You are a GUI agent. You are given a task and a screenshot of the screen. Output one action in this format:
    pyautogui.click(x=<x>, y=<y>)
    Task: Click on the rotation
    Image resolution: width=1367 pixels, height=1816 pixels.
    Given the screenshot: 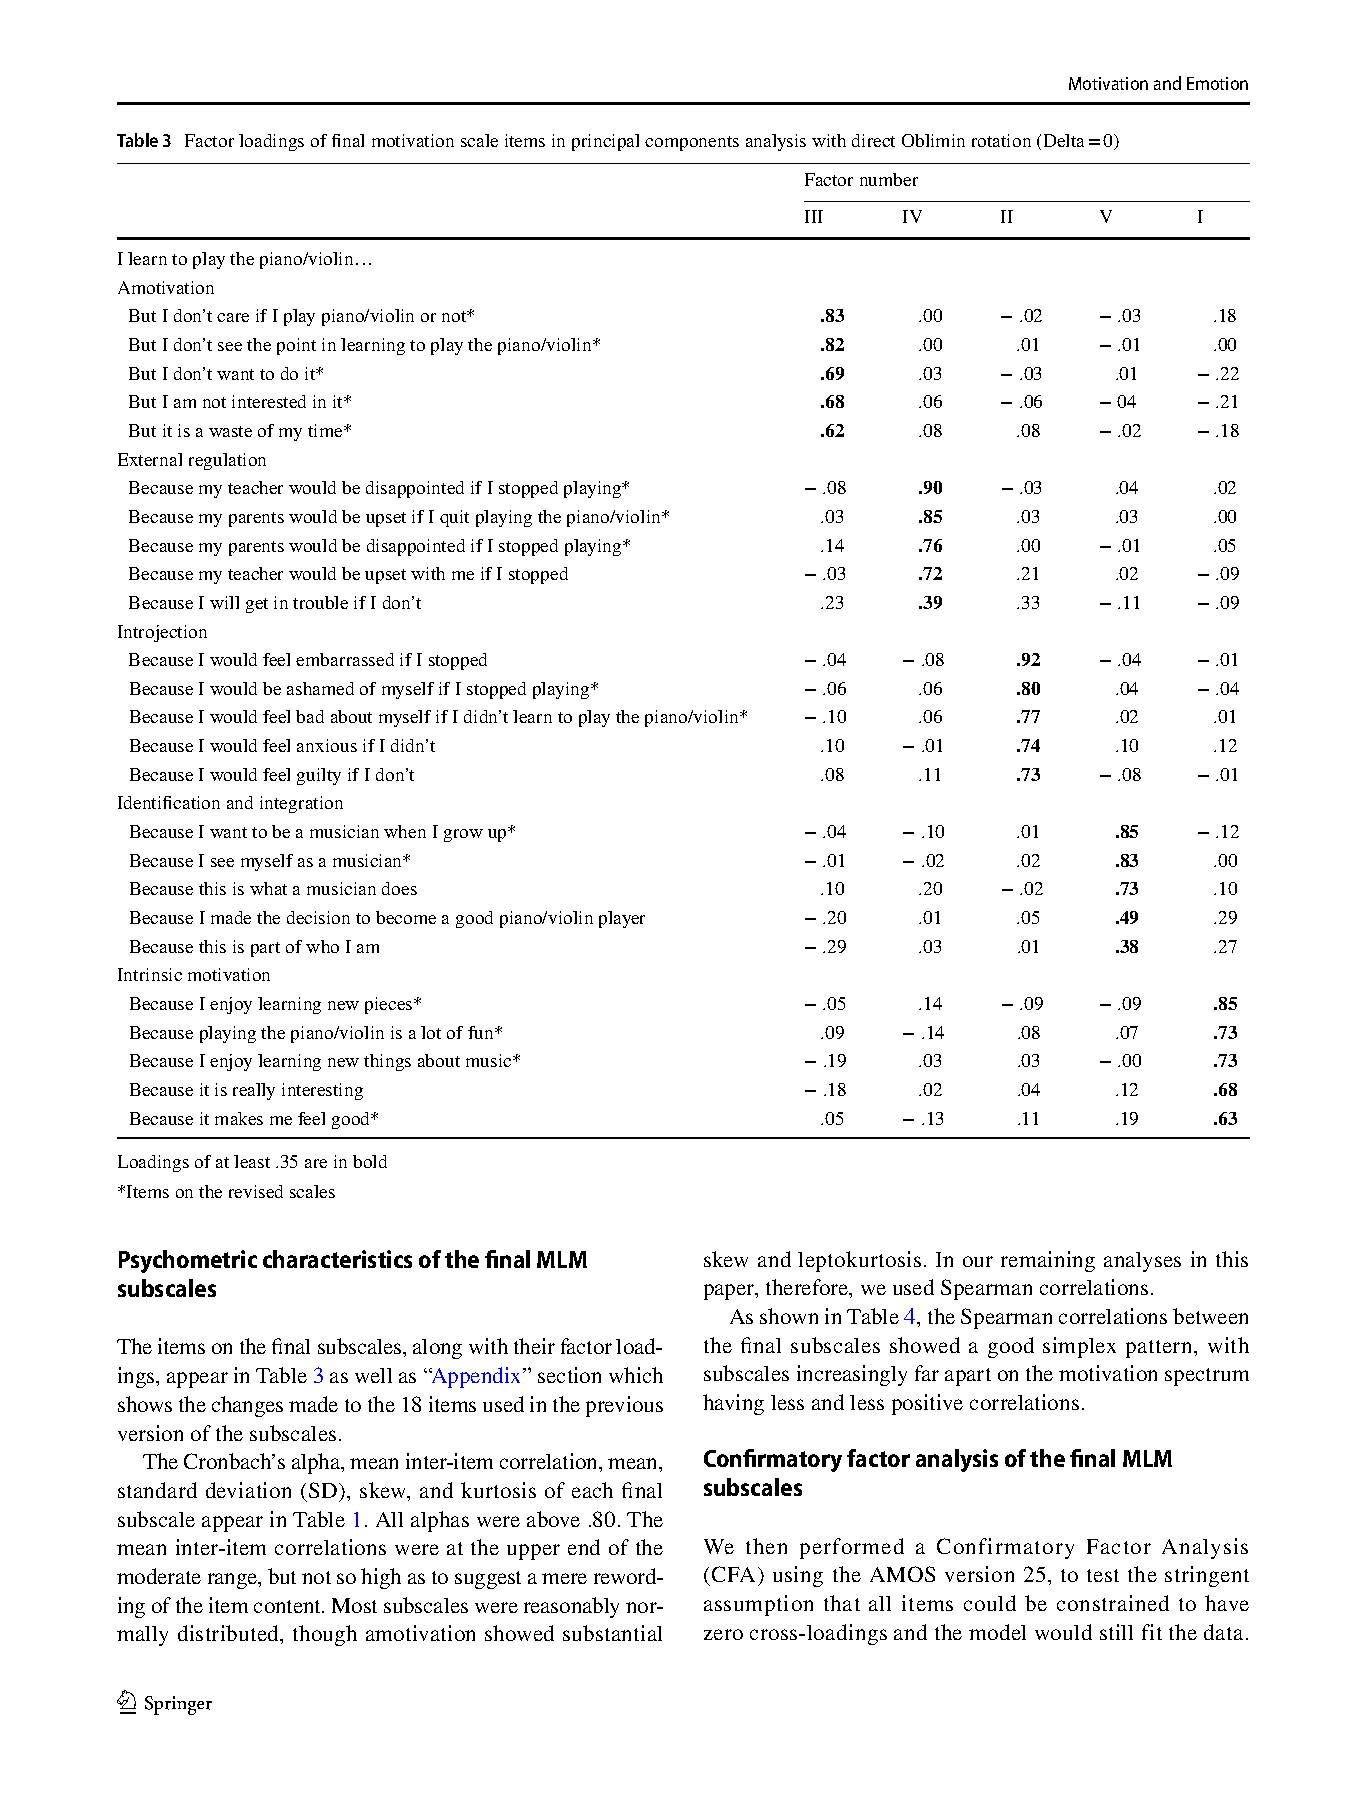 What is the action you would take?
    pyautogui.click(x=1001, y=140)
